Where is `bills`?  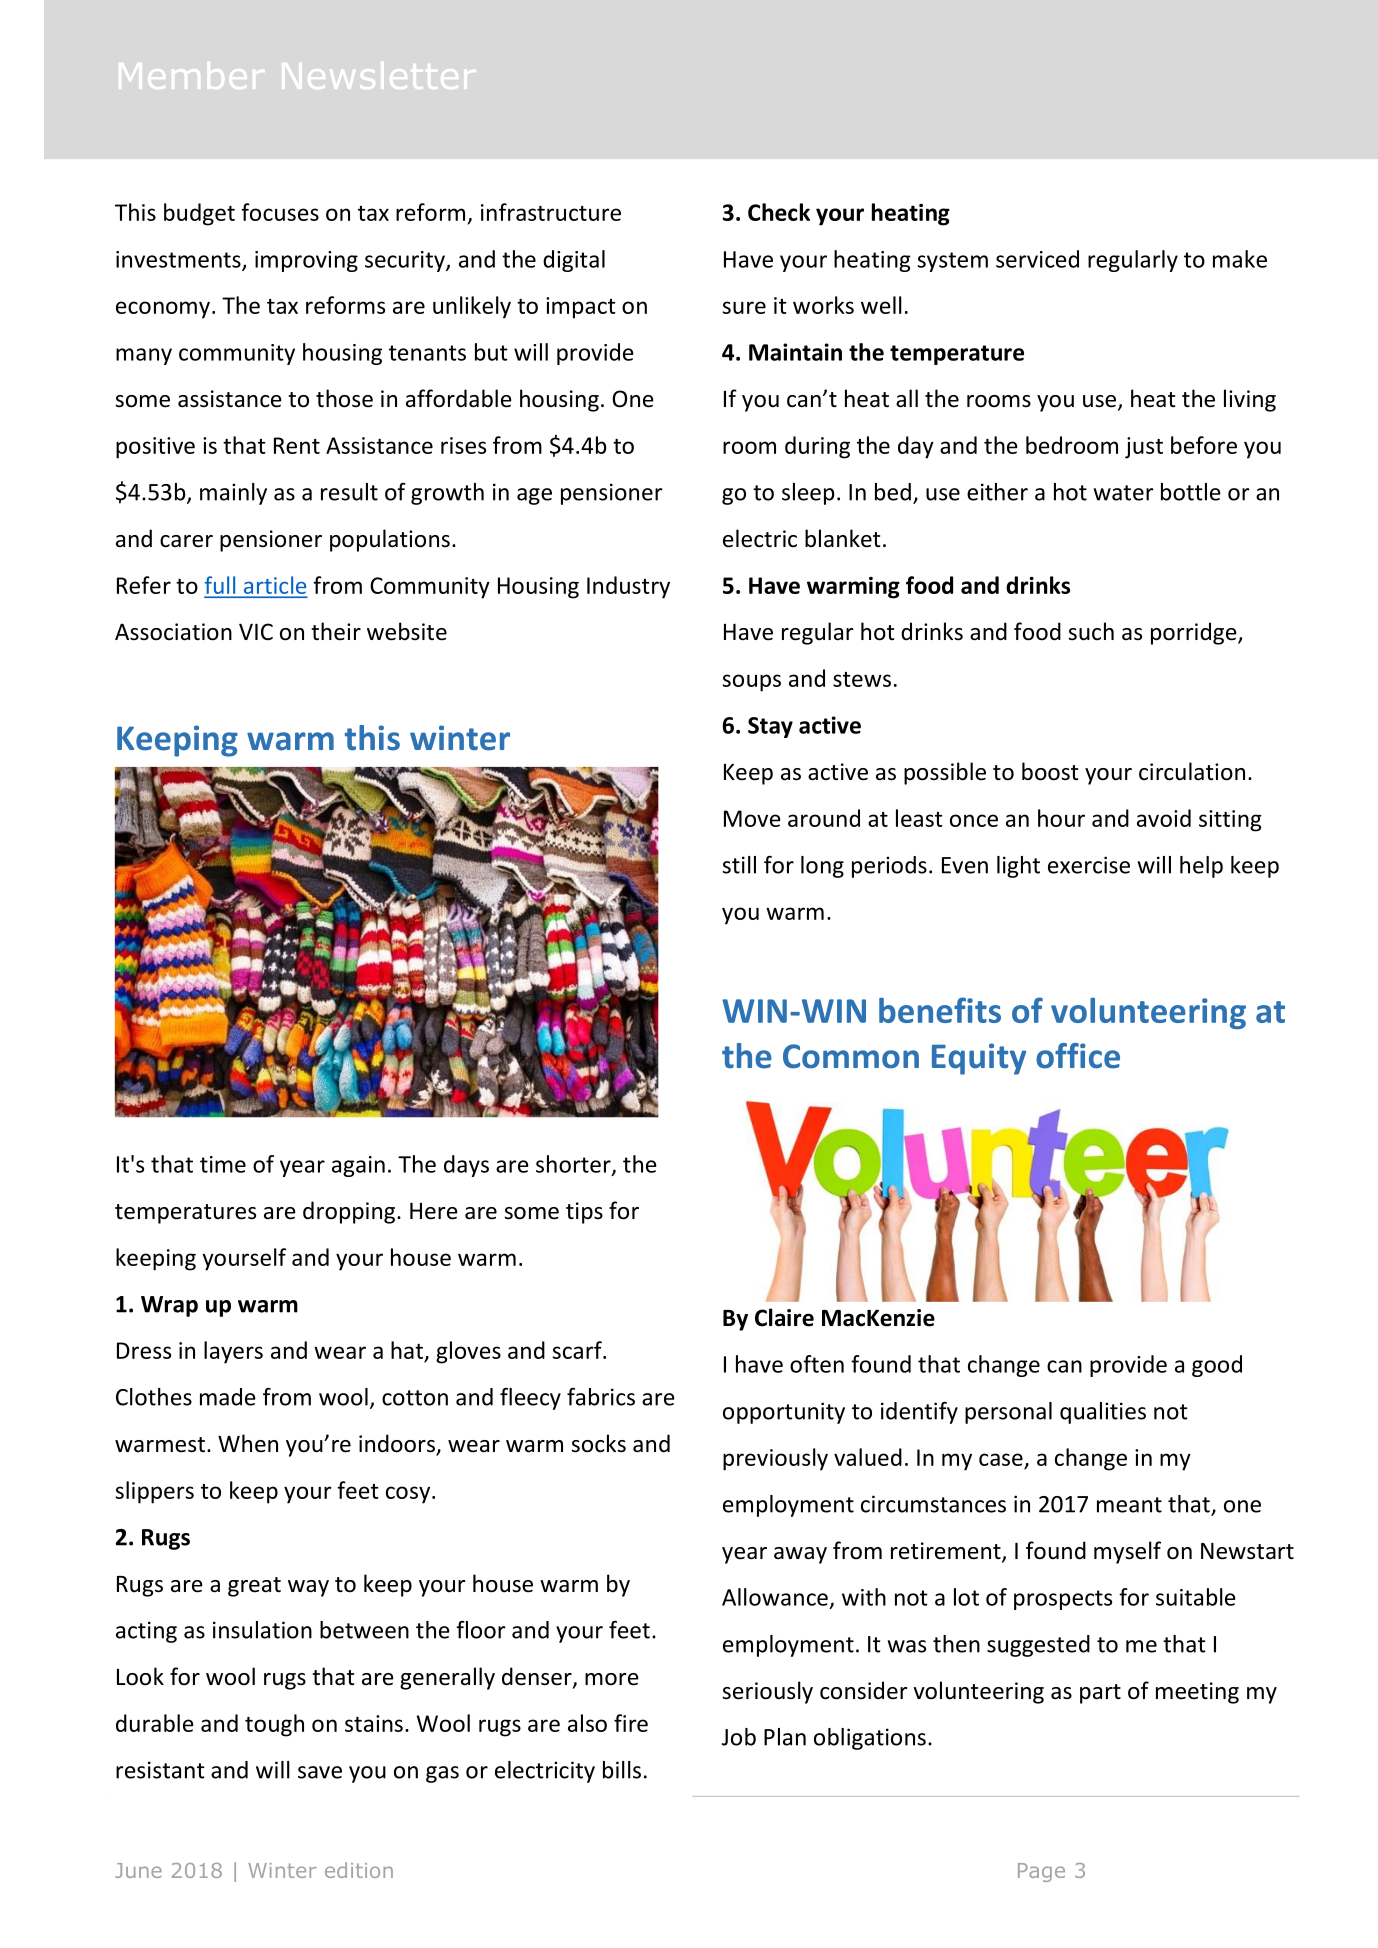 bills is located at coordinates (622, 1770).
